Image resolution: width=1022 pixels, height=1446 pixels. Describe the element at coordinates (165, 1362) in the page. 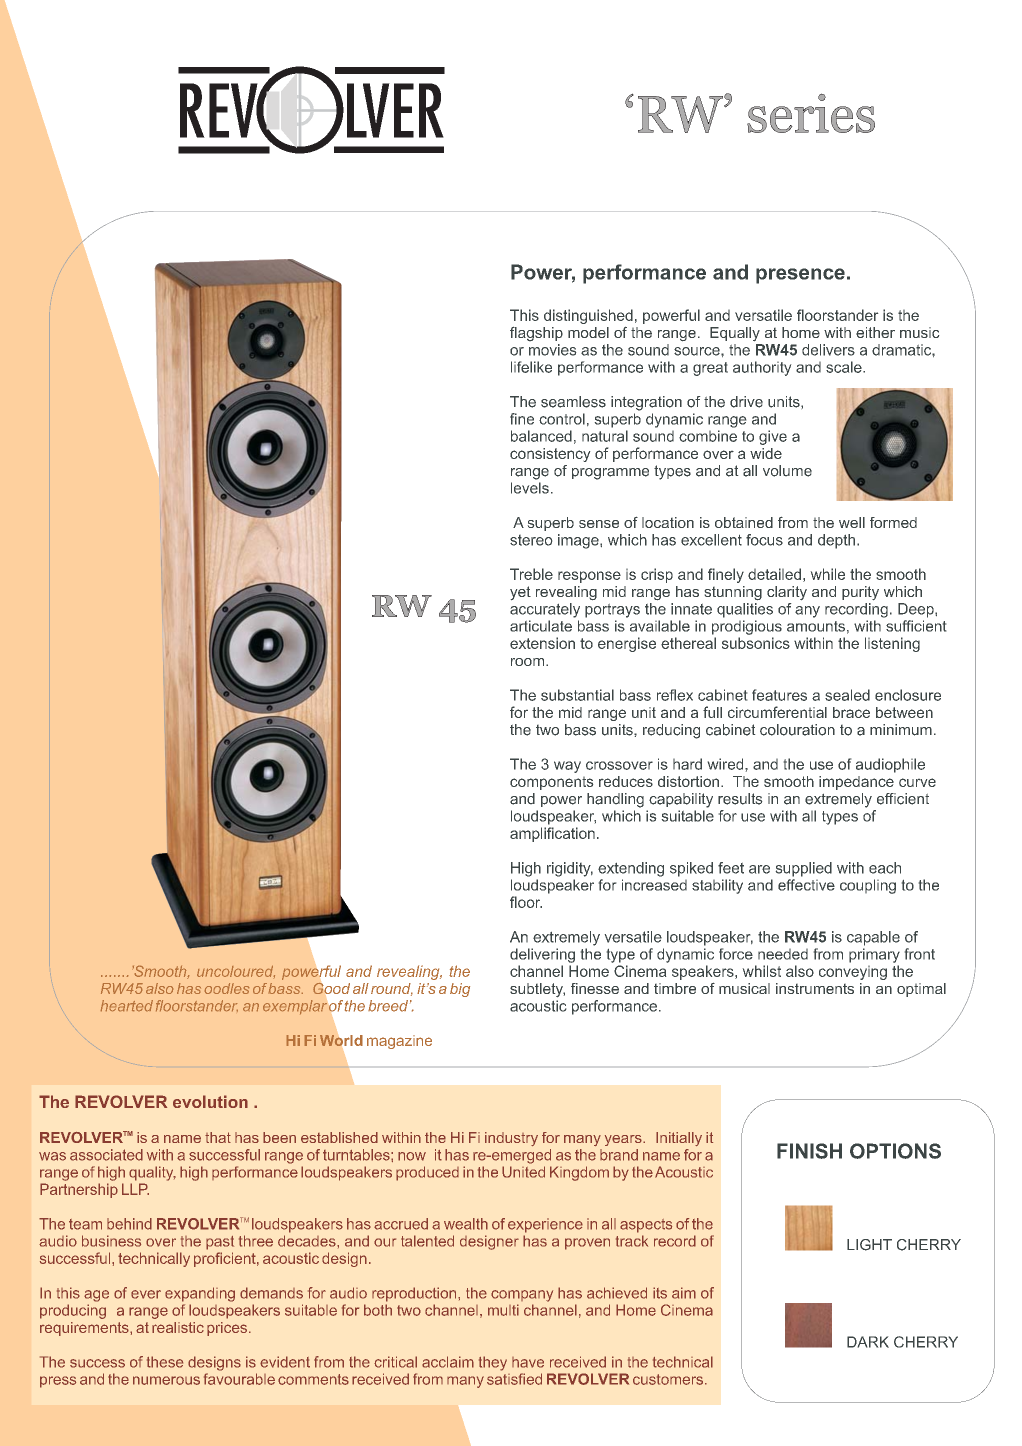

I see `these` at that location.
